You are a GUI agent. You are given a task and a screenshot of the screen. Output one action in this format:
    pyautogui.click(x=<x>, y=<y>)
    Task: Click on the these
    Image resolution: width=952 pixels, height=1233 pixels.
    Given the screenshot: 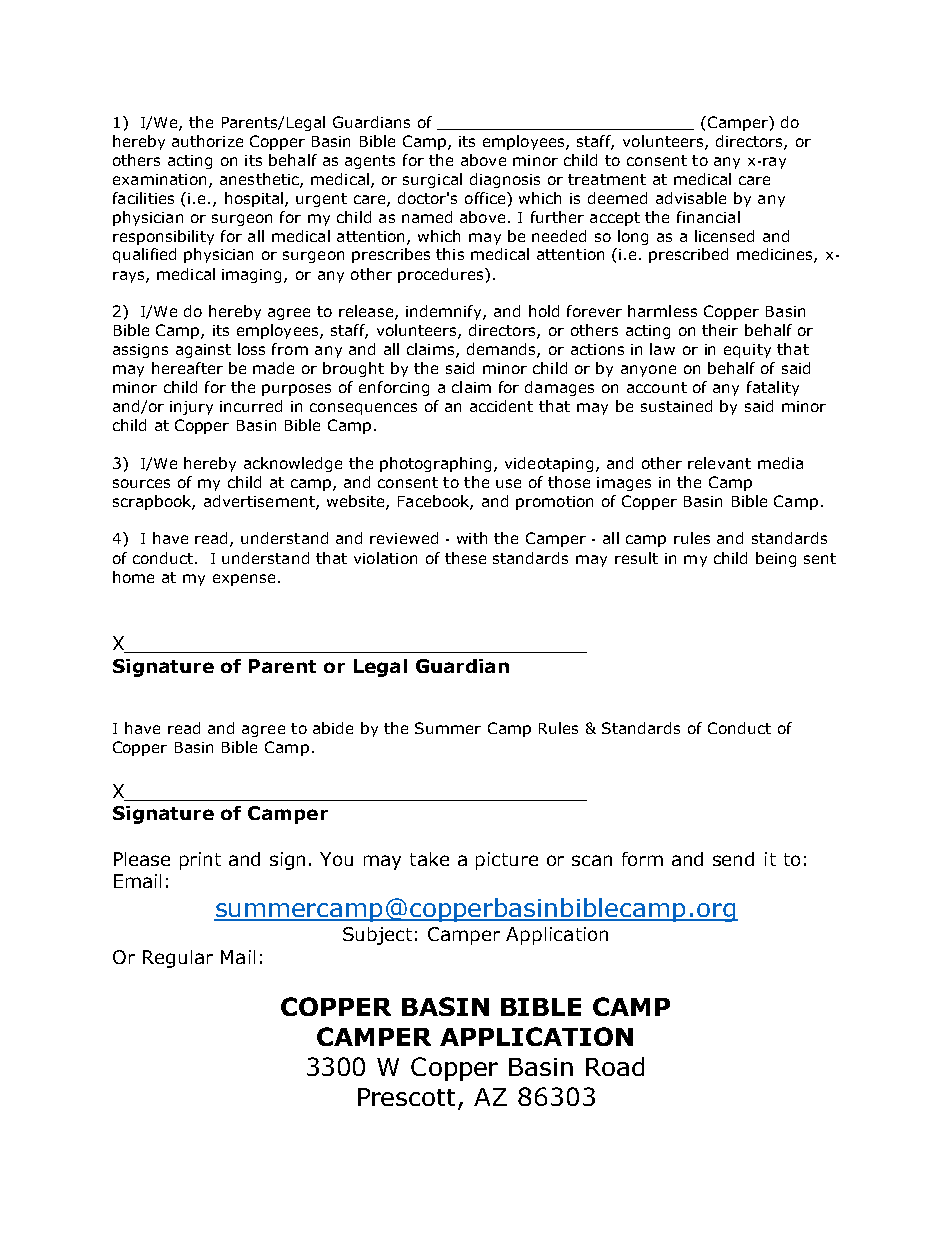 What is the action you would take?
    pyautogui.click(x=465, y=558)
